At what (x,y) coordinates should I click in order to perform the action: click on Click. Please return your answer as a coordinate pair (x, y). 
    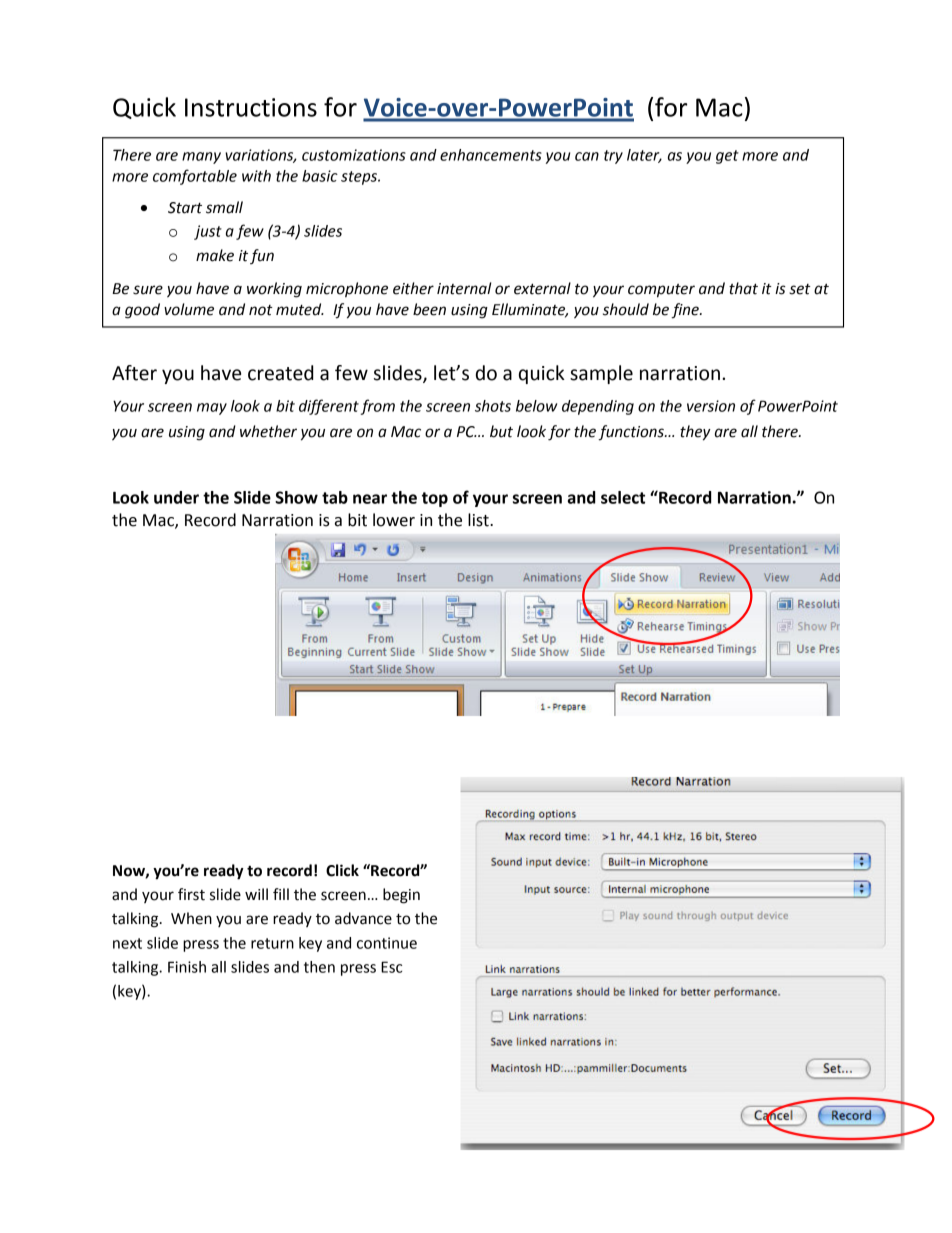
    Looking at the image, I should click on (342, 870).
